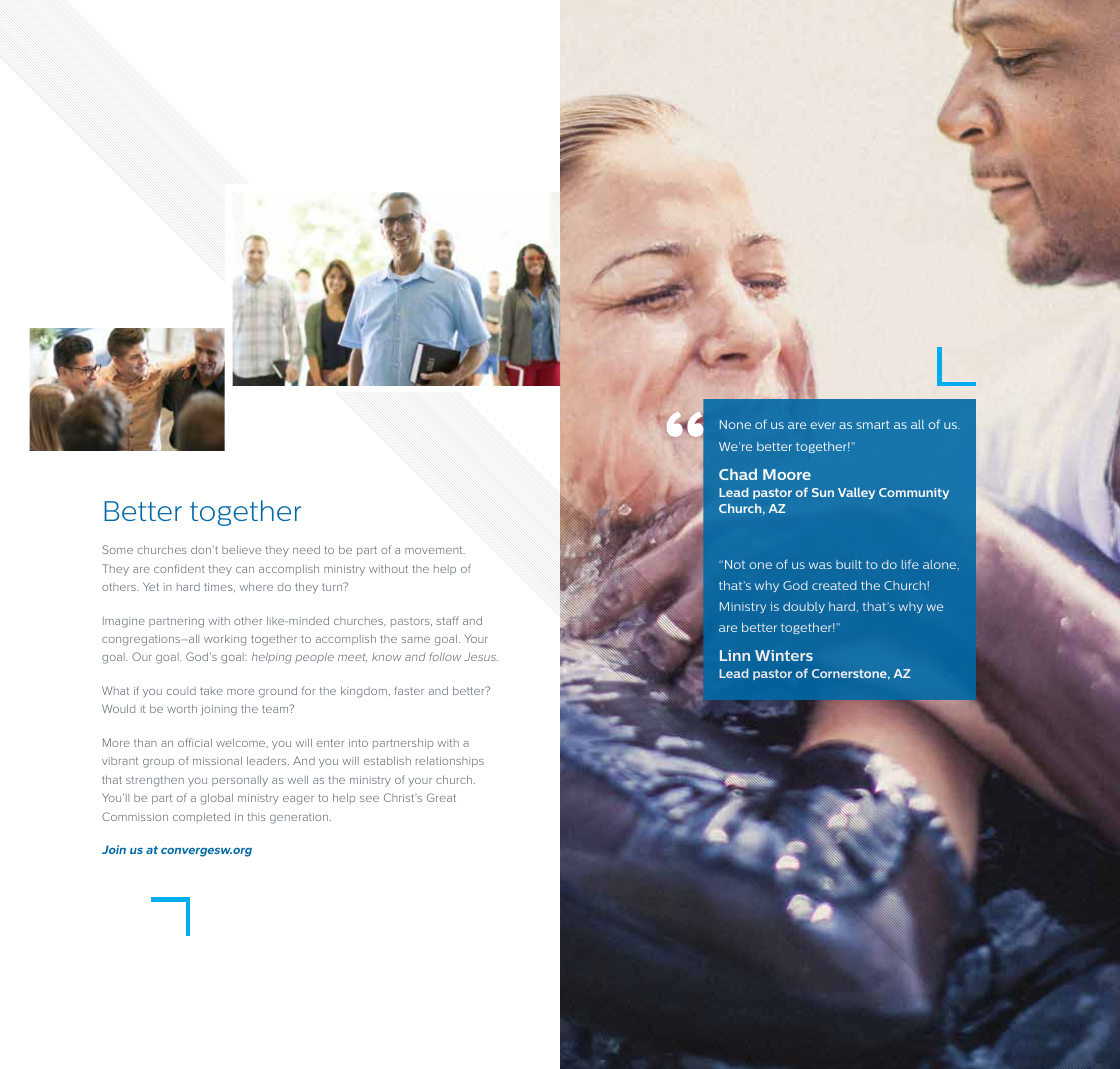 The image size is (1120, 1069). I want to click on faster, so click(409, 690).
